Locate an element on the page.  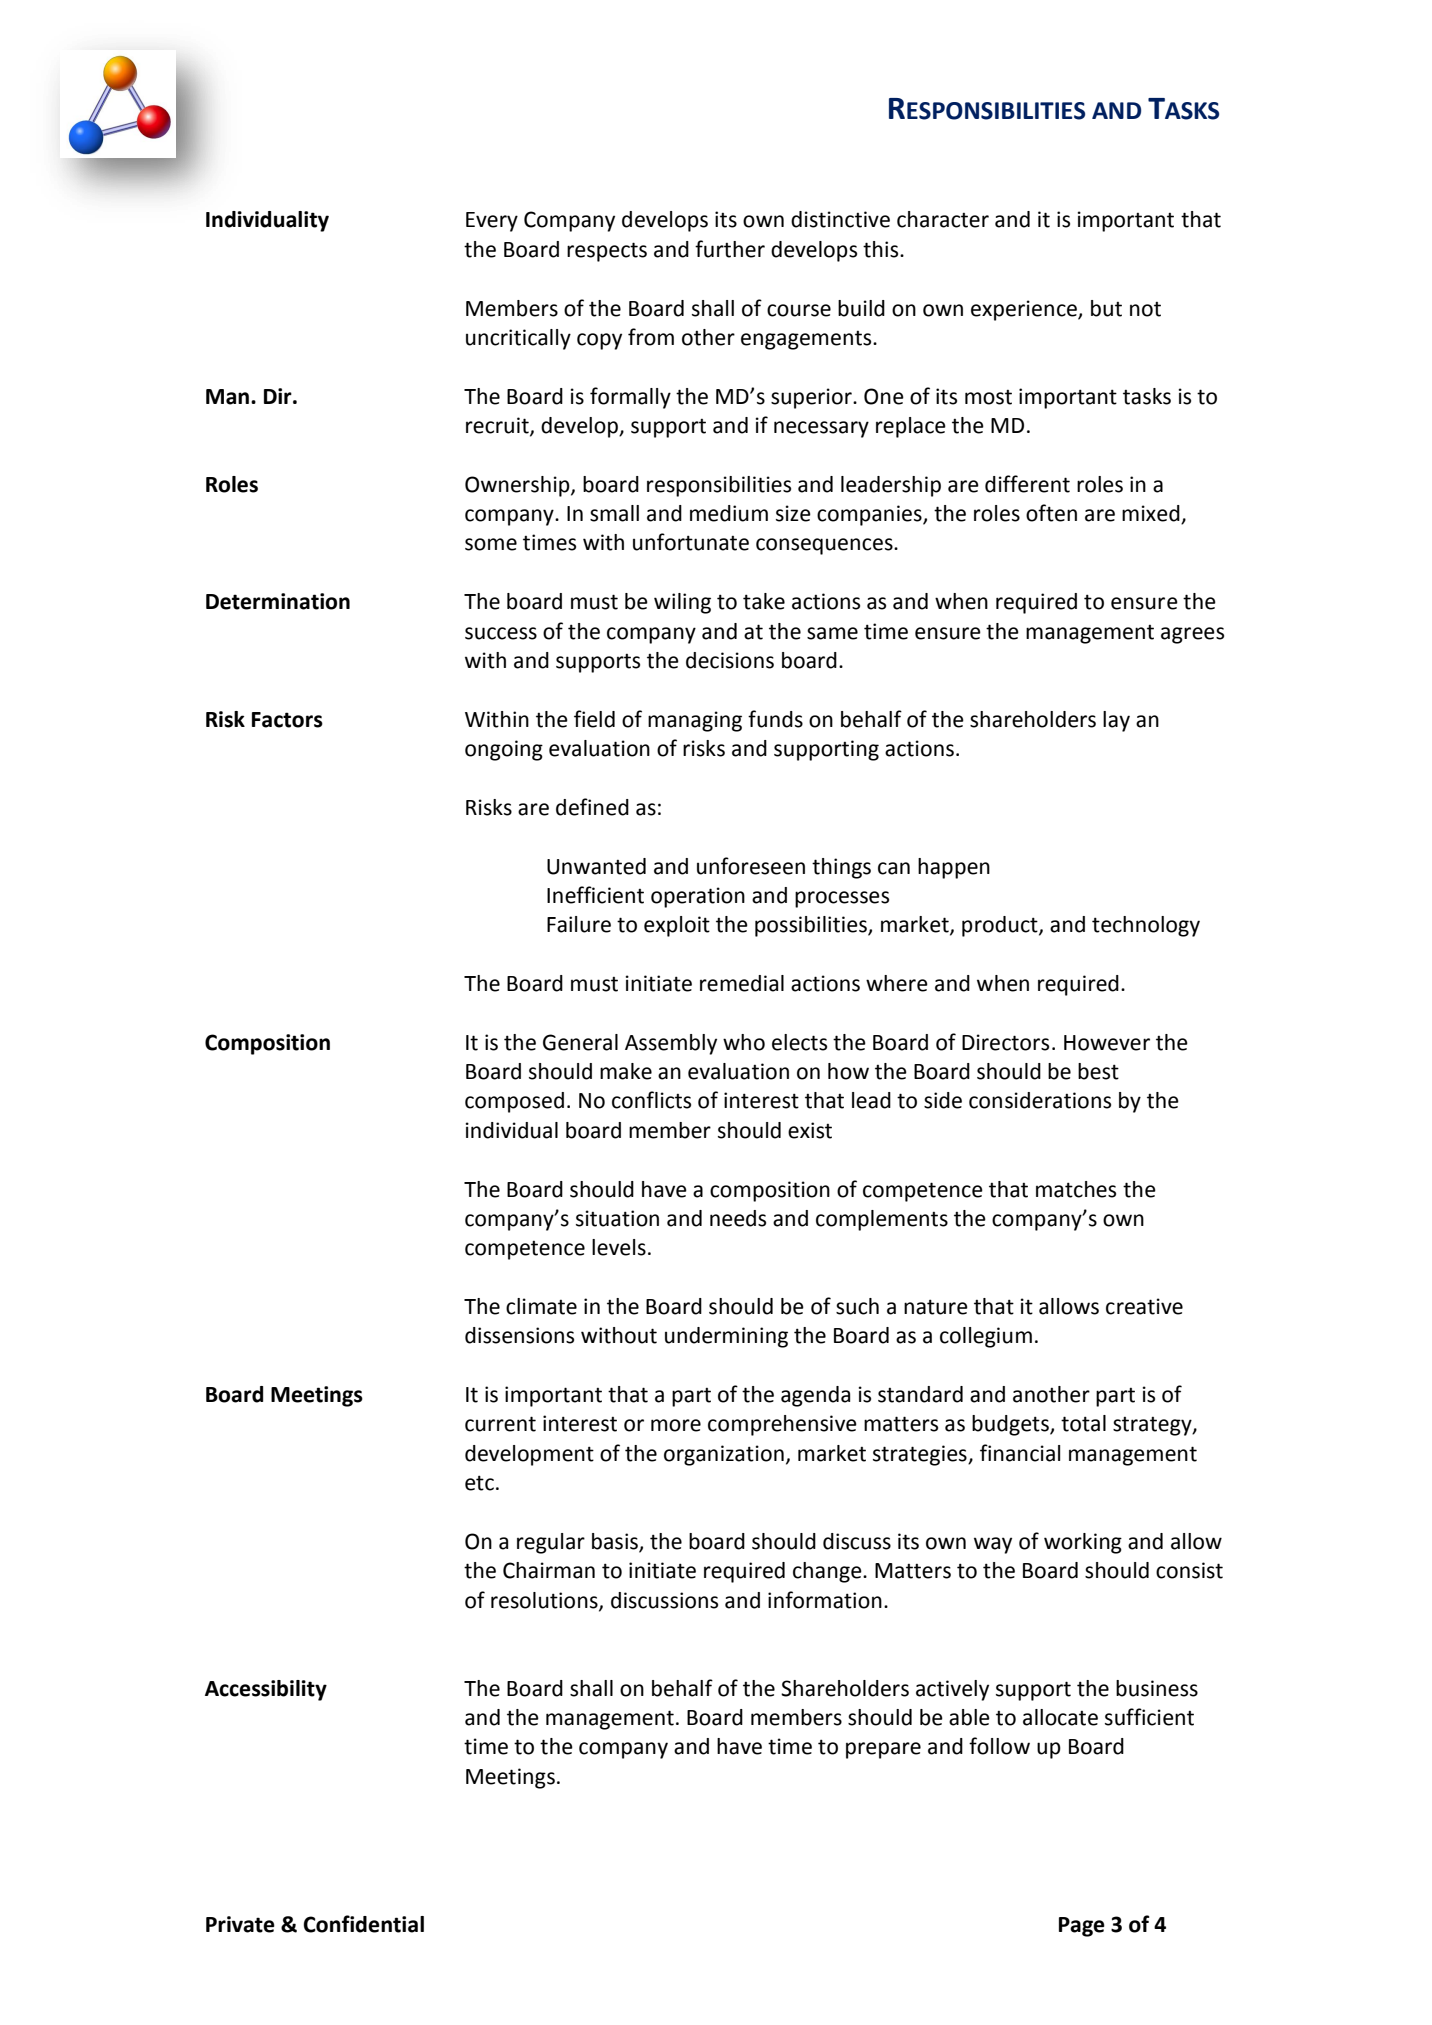
but is located at coordinates (1106, 308).
